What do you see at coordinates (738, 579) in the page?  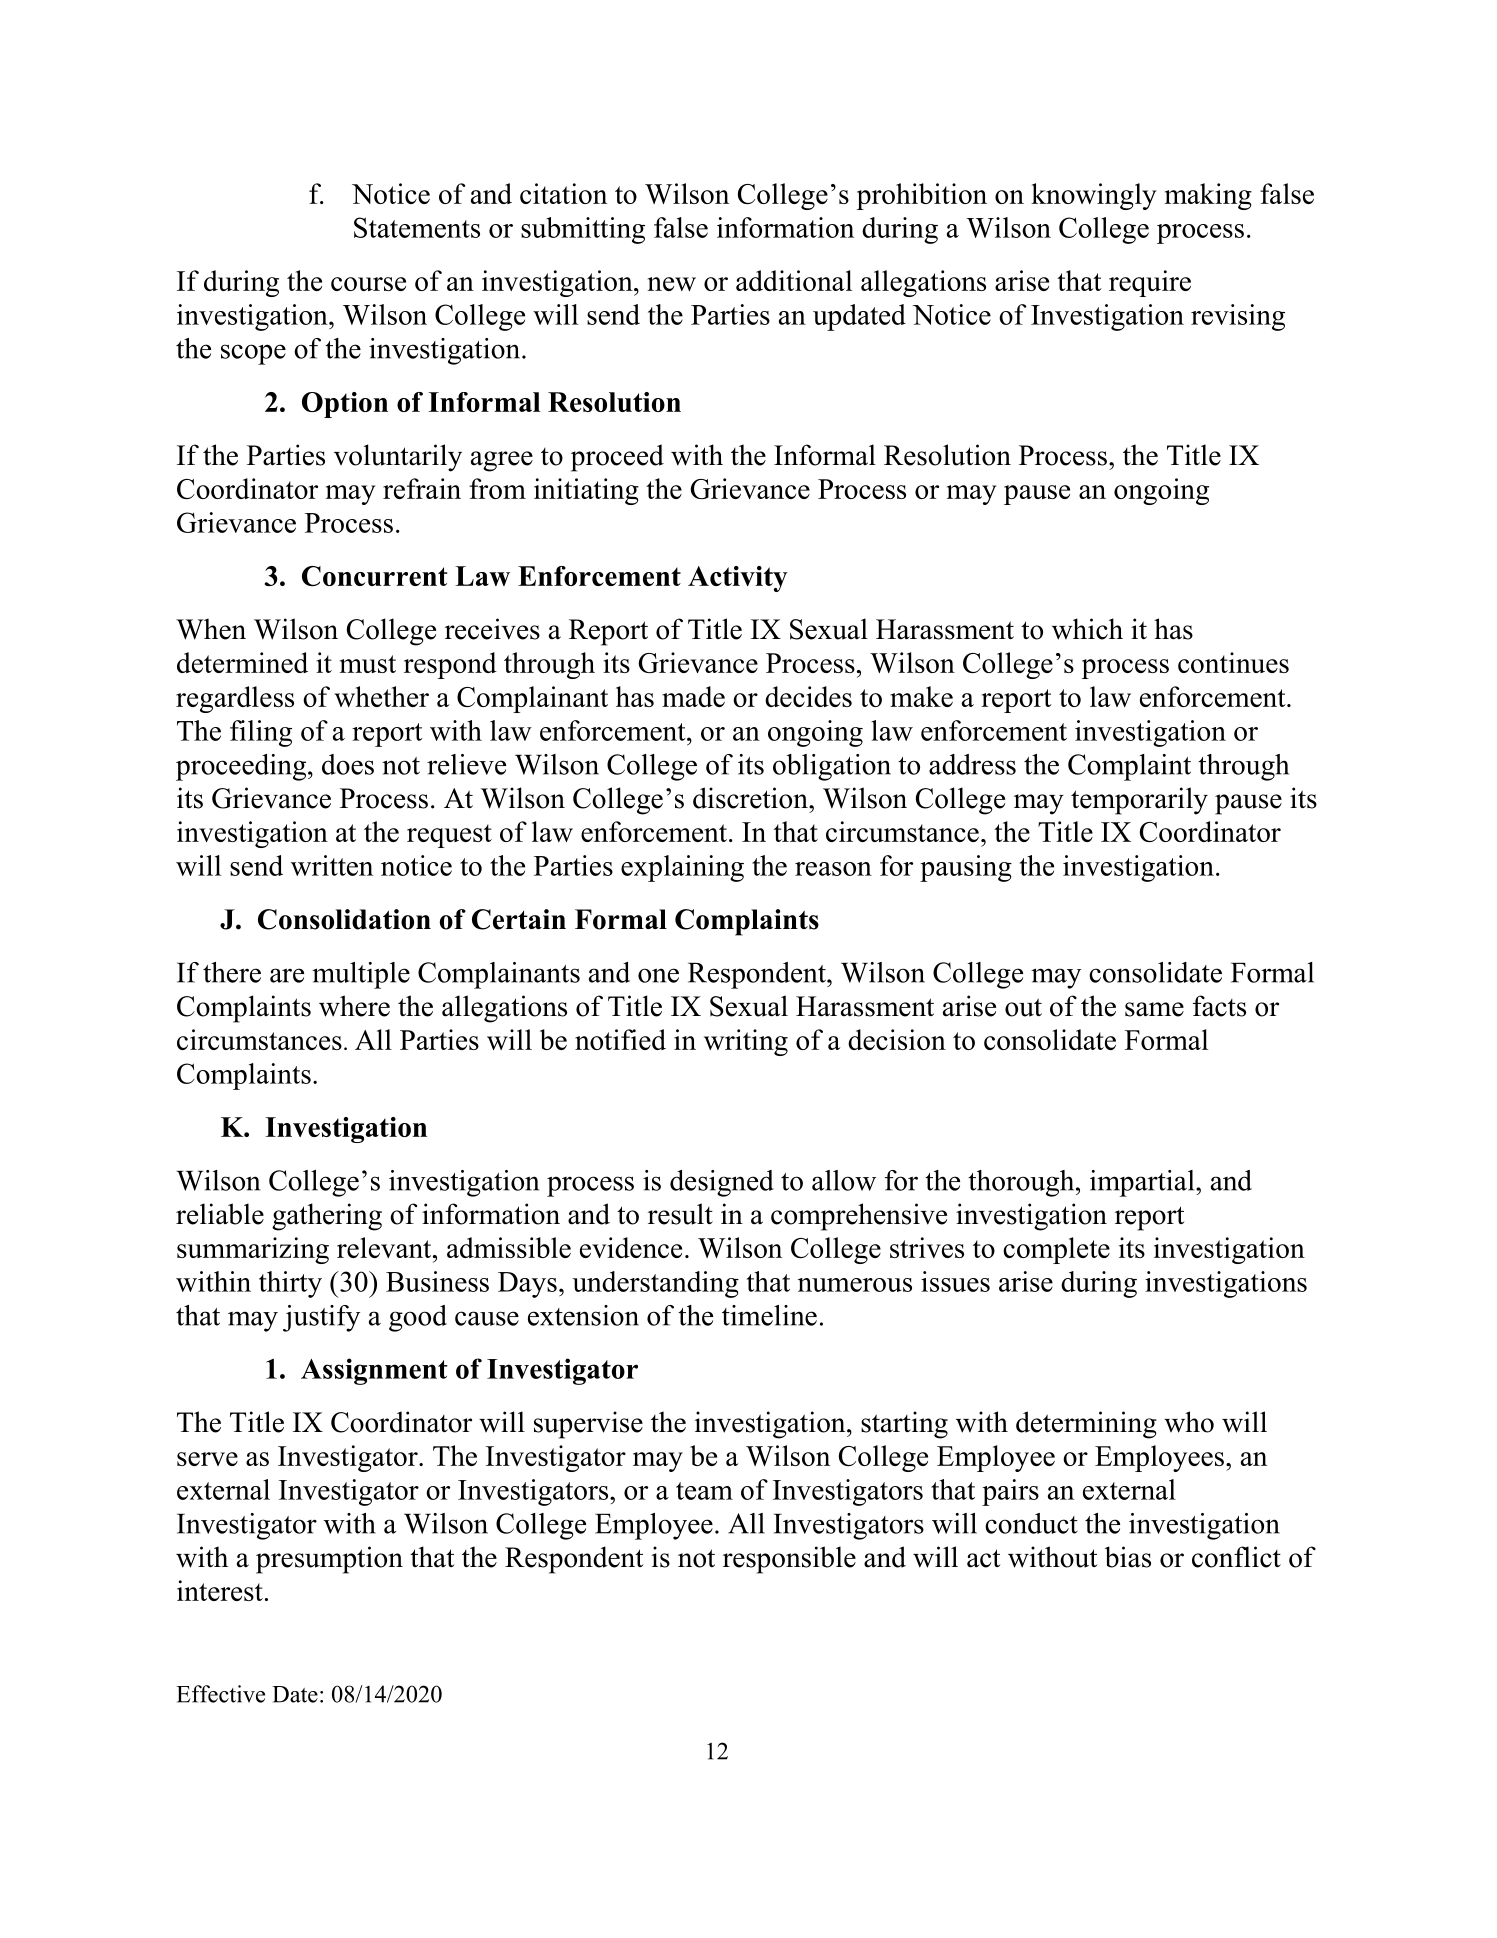 I see `Activity` at bounding box center [738, 579].
